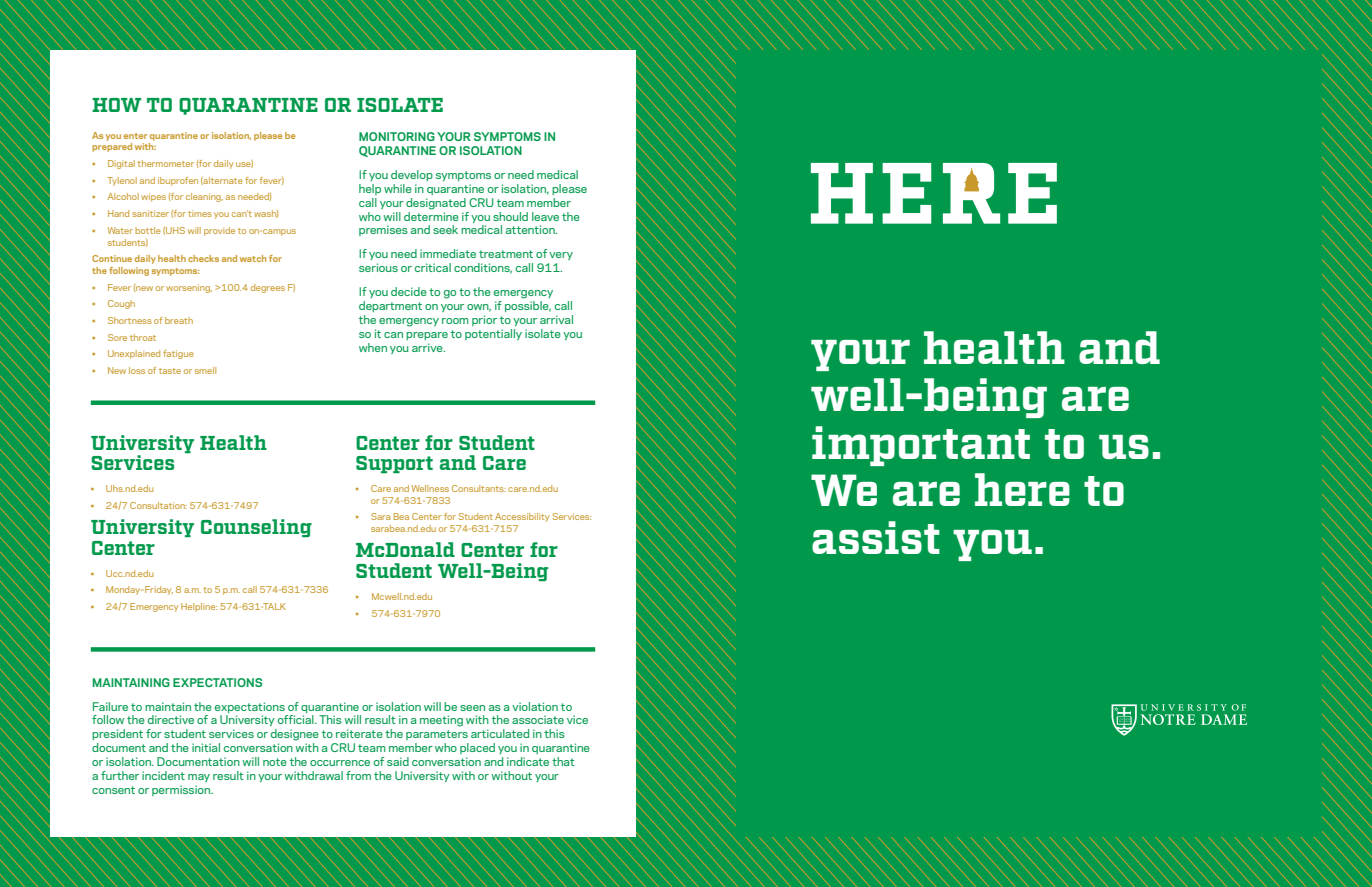 This screenshot has width=1372, height=887. What do you see at coordinates (394, 464) in the screenshot?
I see `Support` at bounding box center [394, 464].
